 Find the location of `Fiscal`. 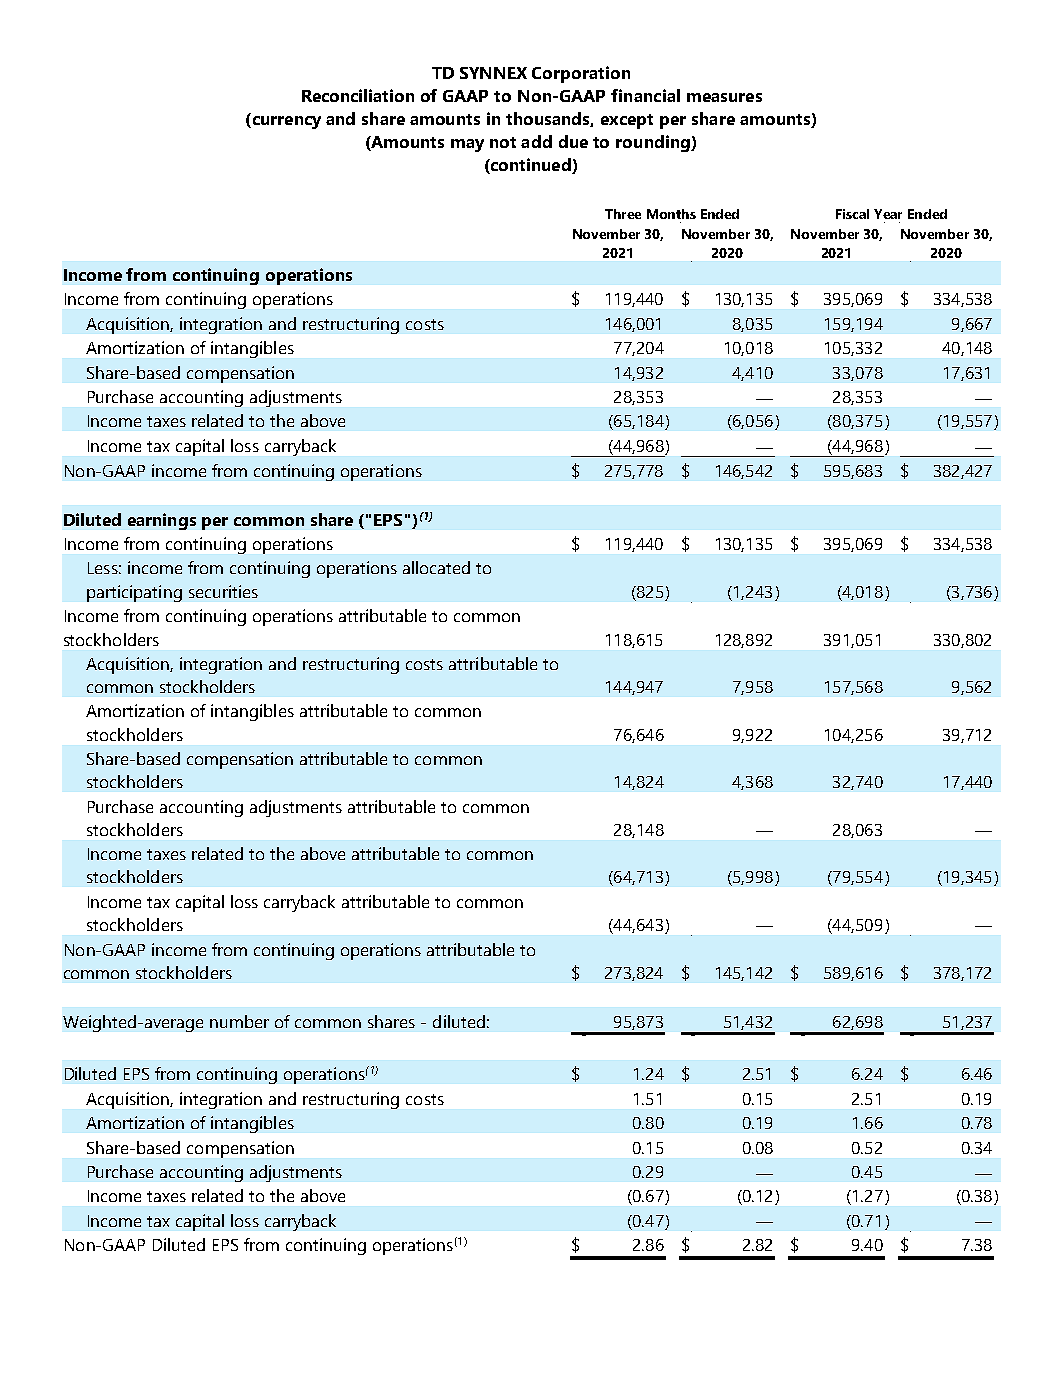

Fiscal is located at coordinates (852, 214).
